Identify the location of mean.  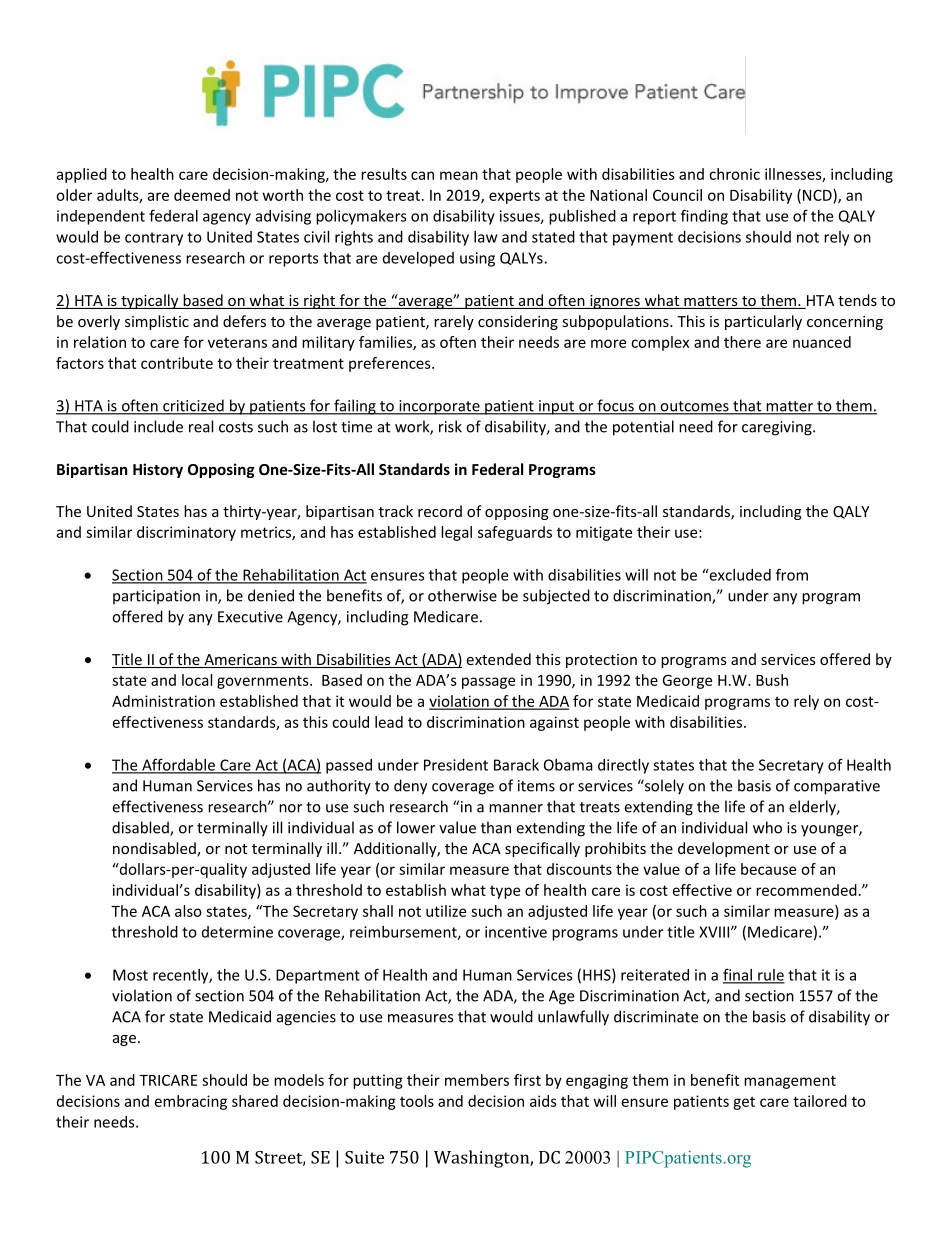
(459, 175).
